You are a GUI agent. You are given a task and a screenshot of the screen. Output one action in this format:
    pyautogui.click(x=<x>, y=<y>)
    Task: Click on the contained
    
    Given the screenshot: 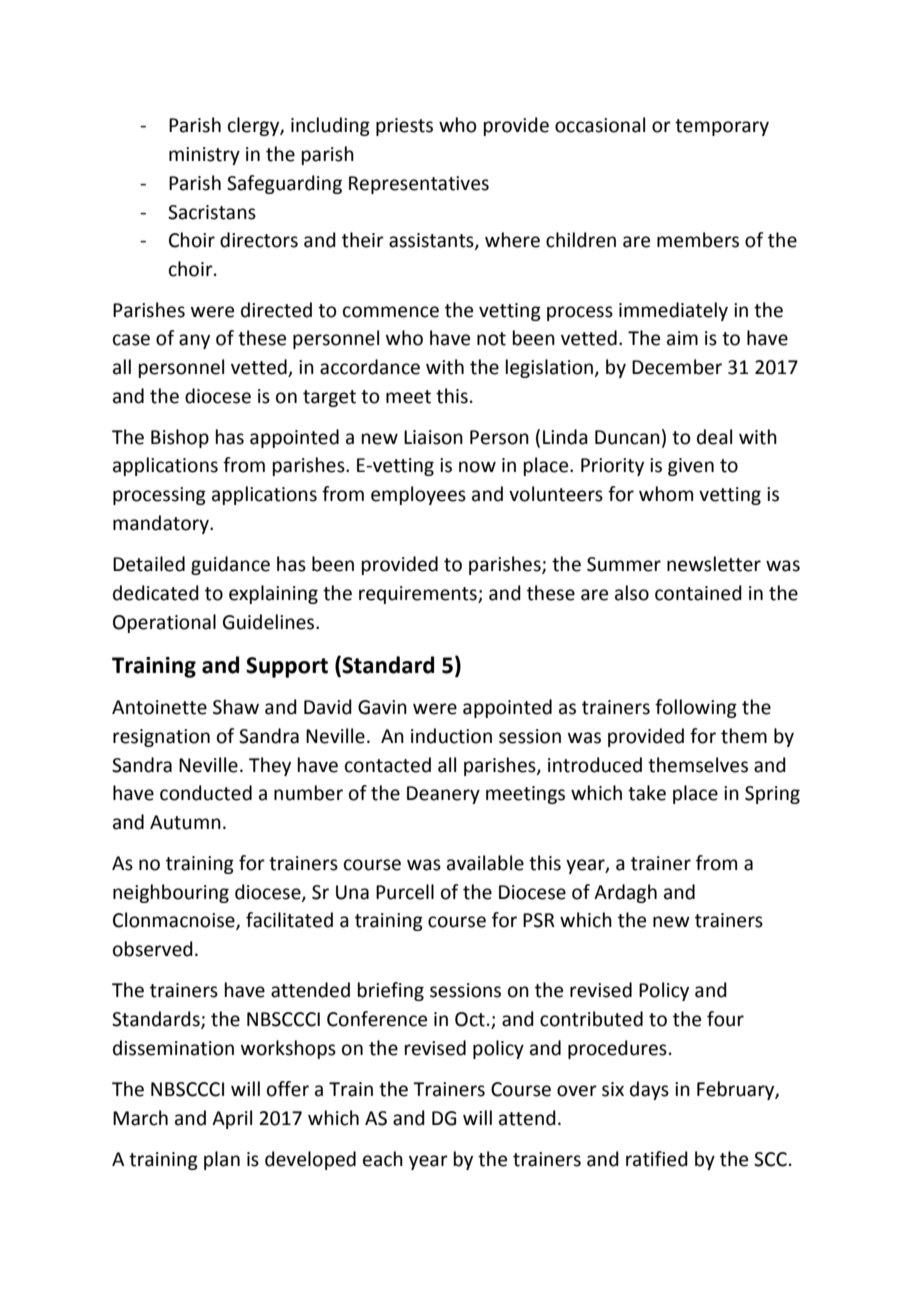 What is the action you would take?
    pyautogui.click(x=698, y=593)
